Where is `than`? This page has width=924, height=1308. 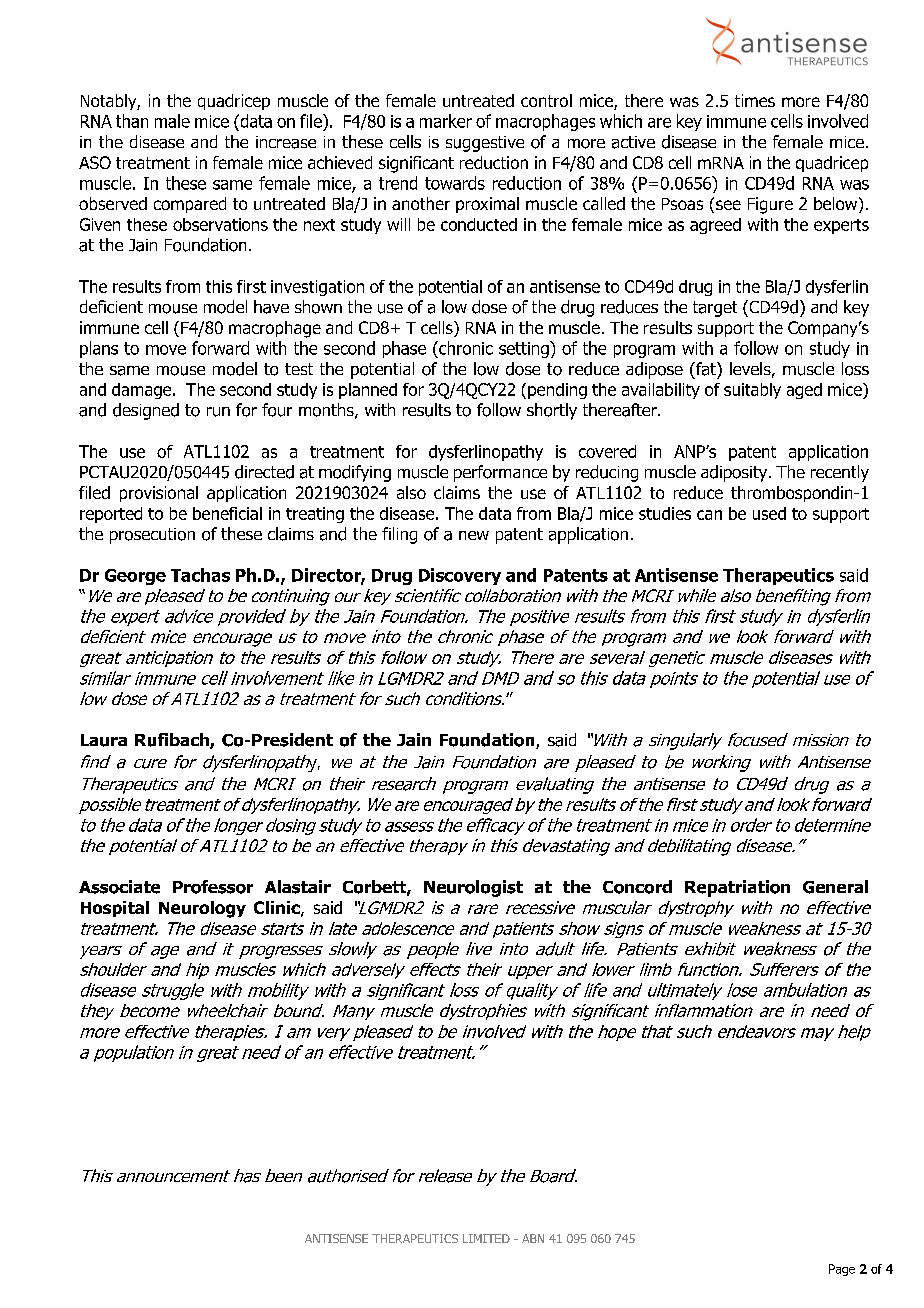 than is located at coordinates (132, 121).
